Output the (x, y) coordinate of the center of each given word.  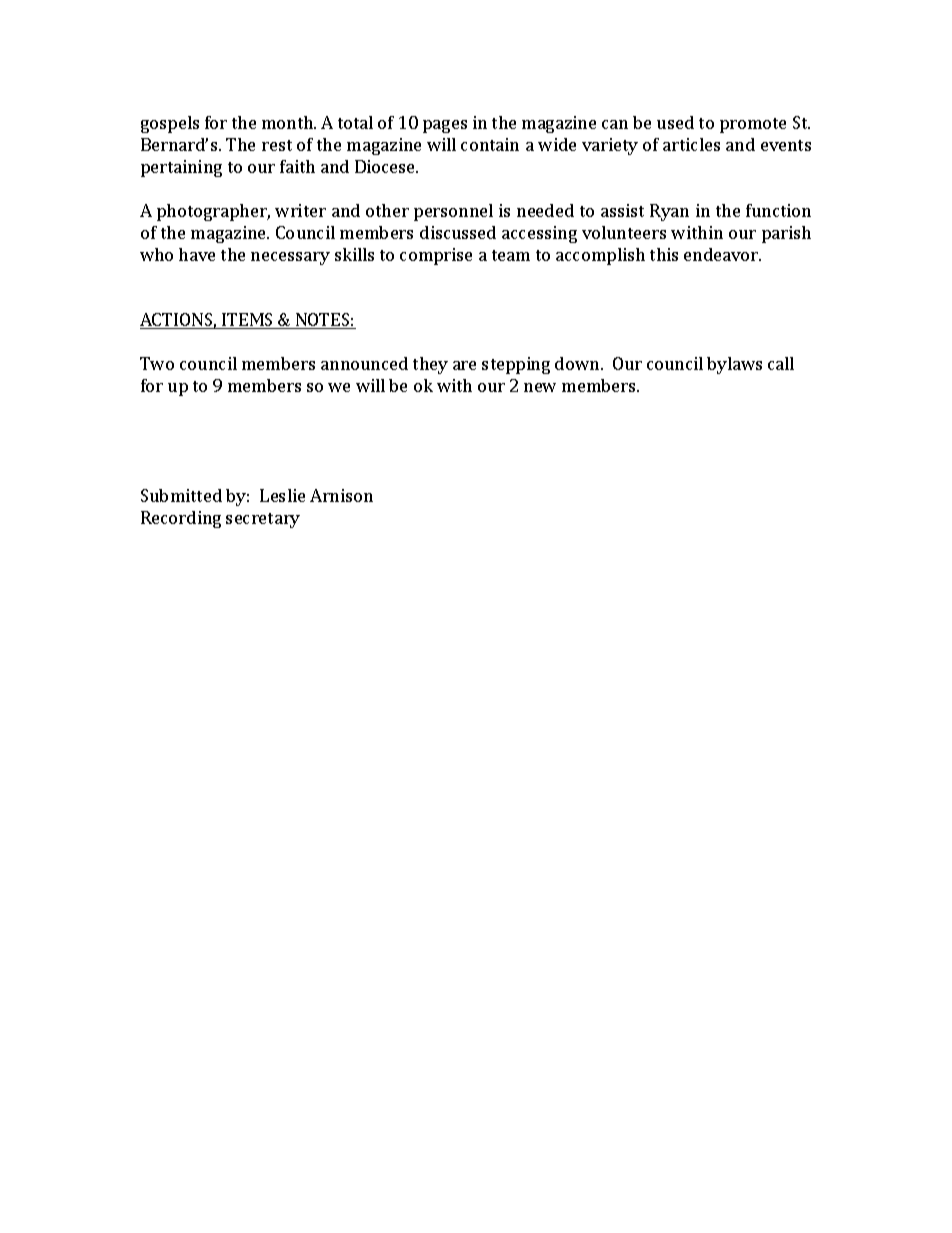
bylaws (734, 365)
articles (691, 144)
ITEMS (248, 321)
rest (277, 145)
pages (445, 126)
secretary (263, 520)
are (464, 365)
